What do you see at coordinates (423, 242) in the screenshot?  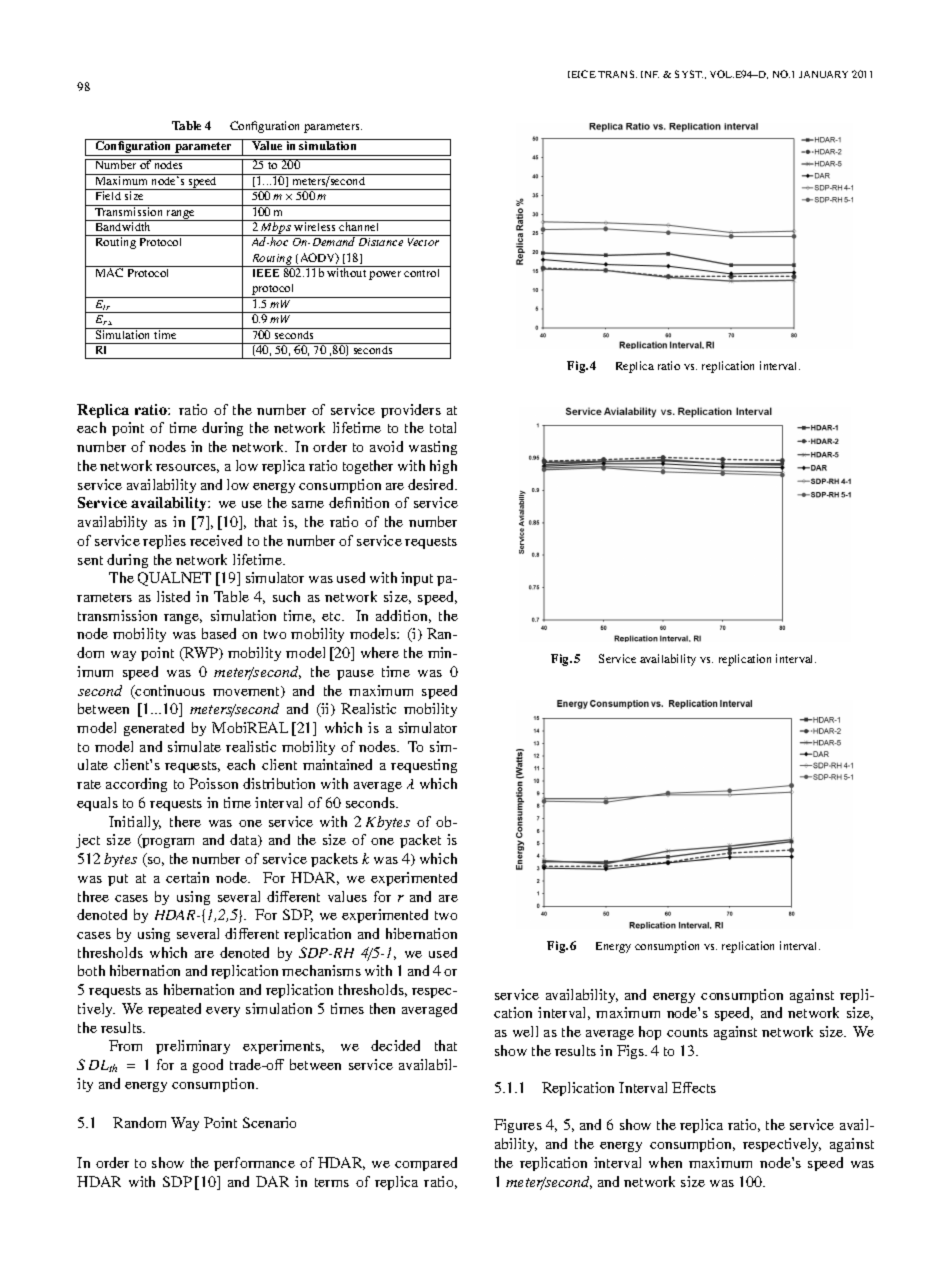 I see `Vector` at bounding box center [423, 242].
